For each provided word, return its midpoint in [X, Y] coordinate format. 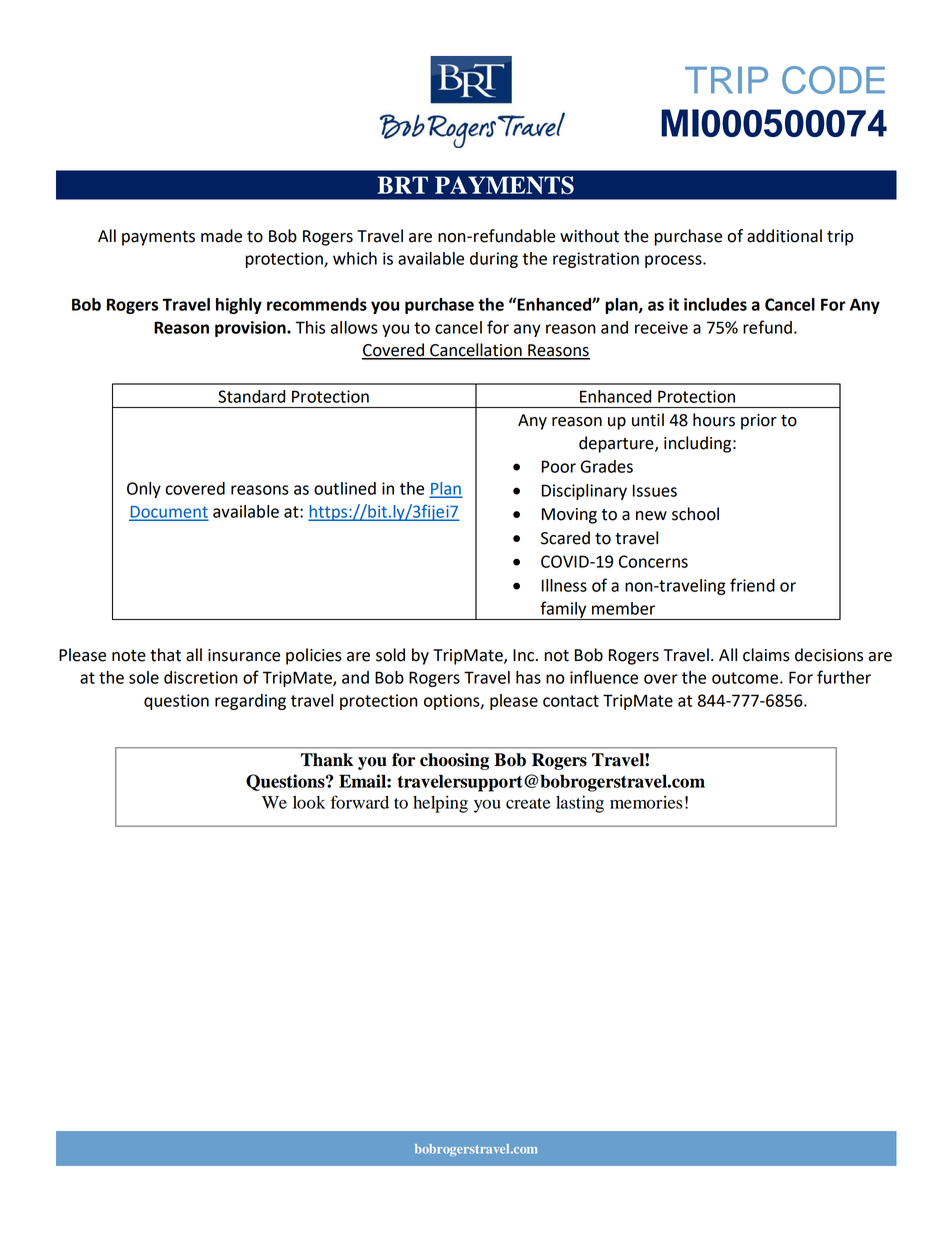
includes [715, 304]
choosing [454, 761]
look [309, 802]
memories [646, 802]
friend [752, 585]
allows [354, 327]
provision [251, 329]
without [589, 236]
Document [168, 513]
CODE [833, 80]
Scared [565, 538]
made [221, 236]
